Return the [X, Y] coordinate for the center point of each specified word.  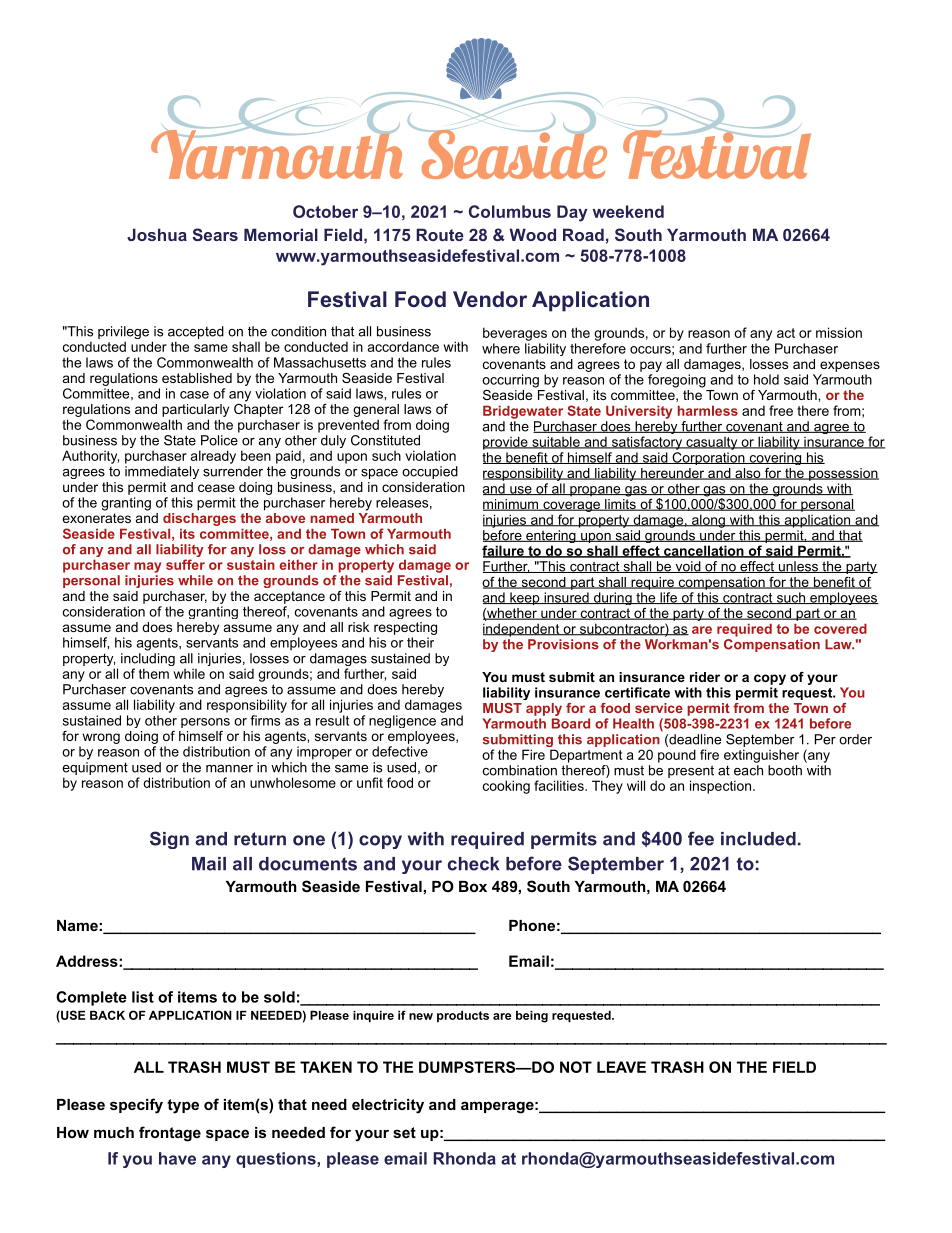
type [183, 1106]
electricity [388, 1106]
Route [440, 234]
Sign [169, 840]
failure [504, 551]
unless [798, 567]
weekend [628, 211]
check [474, 864]
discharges [199, 519]
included [758, 839]
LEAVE [621, 1067]
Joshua [157, 234]
